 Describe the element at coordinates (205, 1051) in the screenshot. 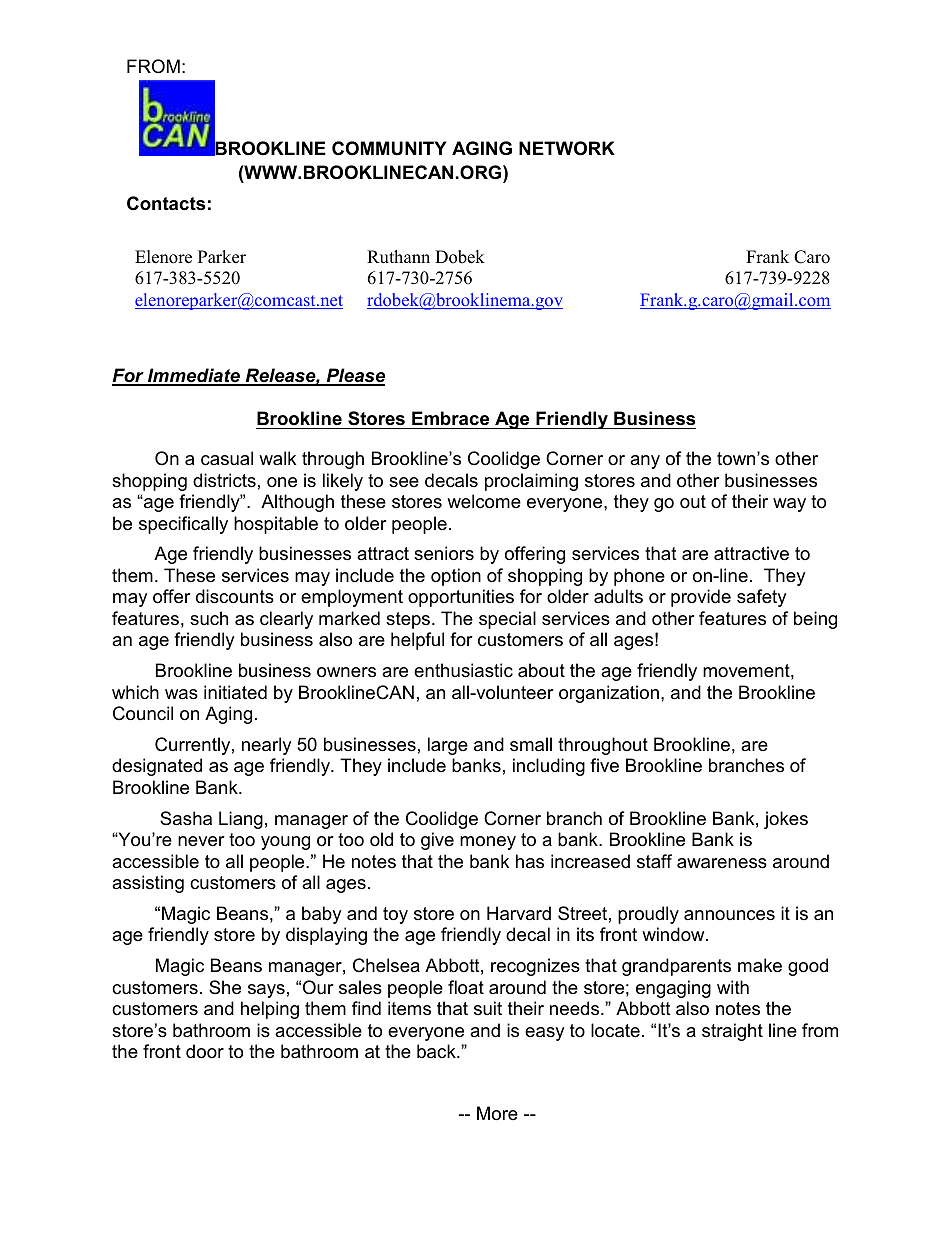

I see `door` at that location.
